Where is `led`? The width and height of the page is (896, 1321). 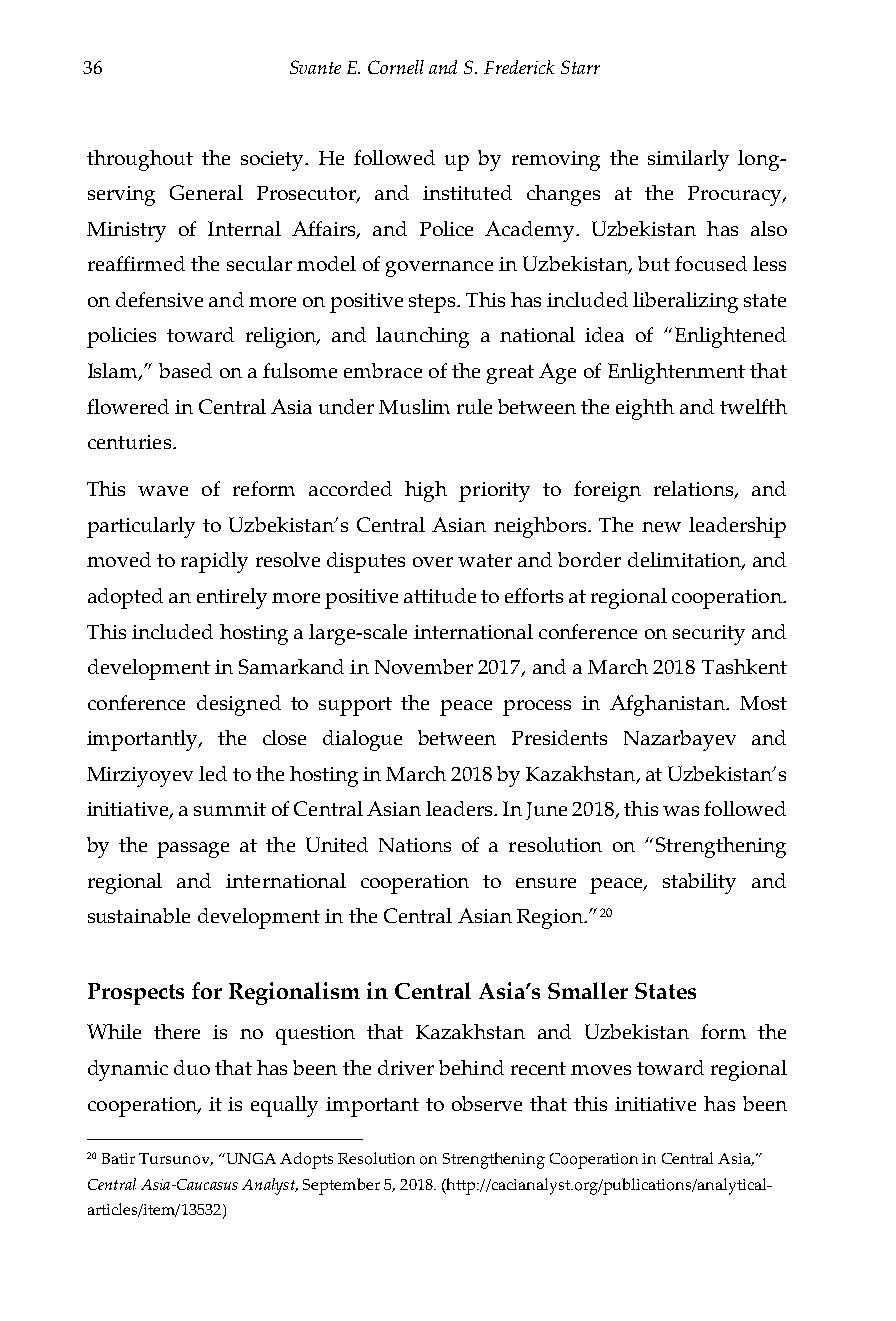 led is located at coordinates (213, 773).
